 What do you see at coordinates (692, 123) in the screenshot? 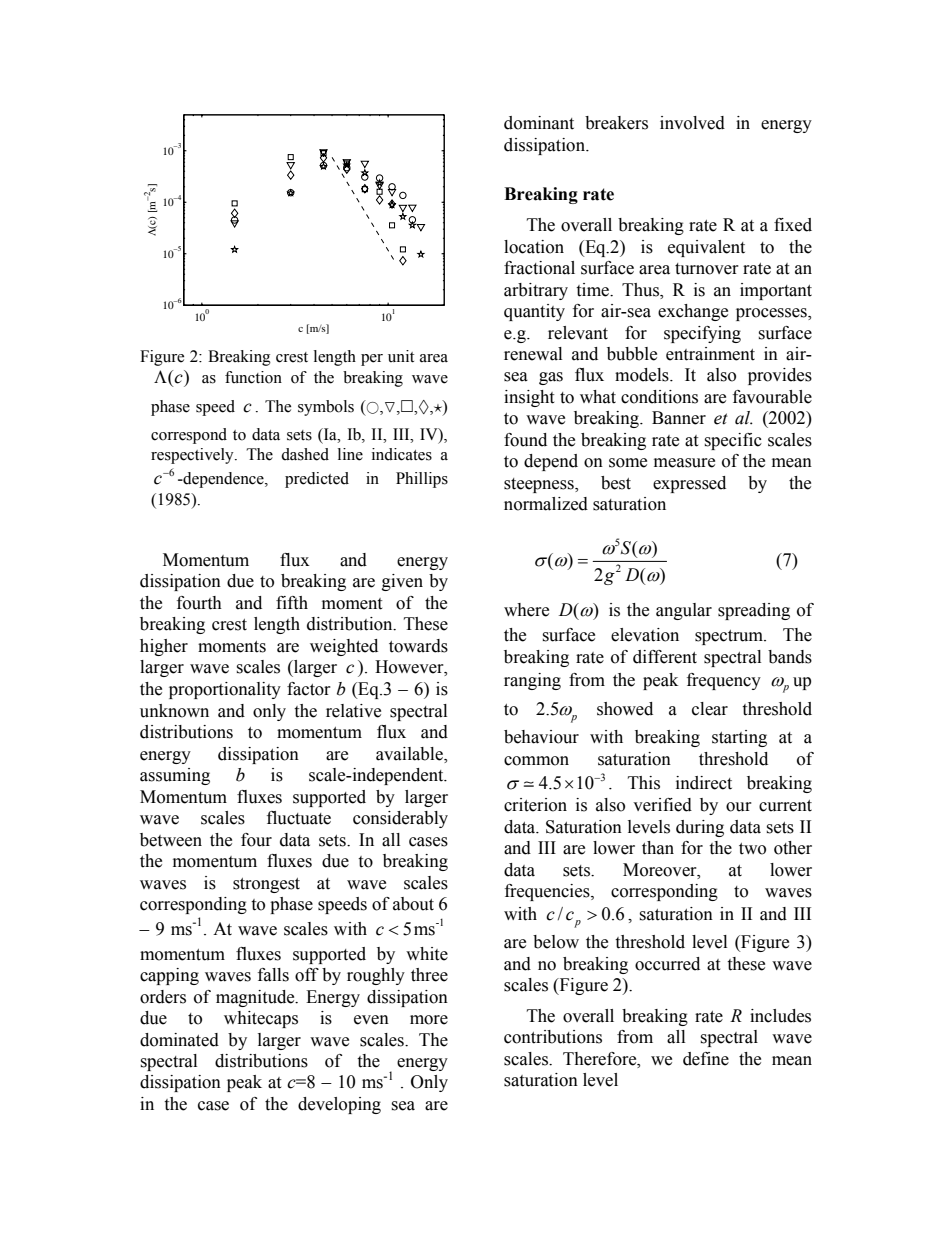
I see `involved` at bounding box center [692, 123].
